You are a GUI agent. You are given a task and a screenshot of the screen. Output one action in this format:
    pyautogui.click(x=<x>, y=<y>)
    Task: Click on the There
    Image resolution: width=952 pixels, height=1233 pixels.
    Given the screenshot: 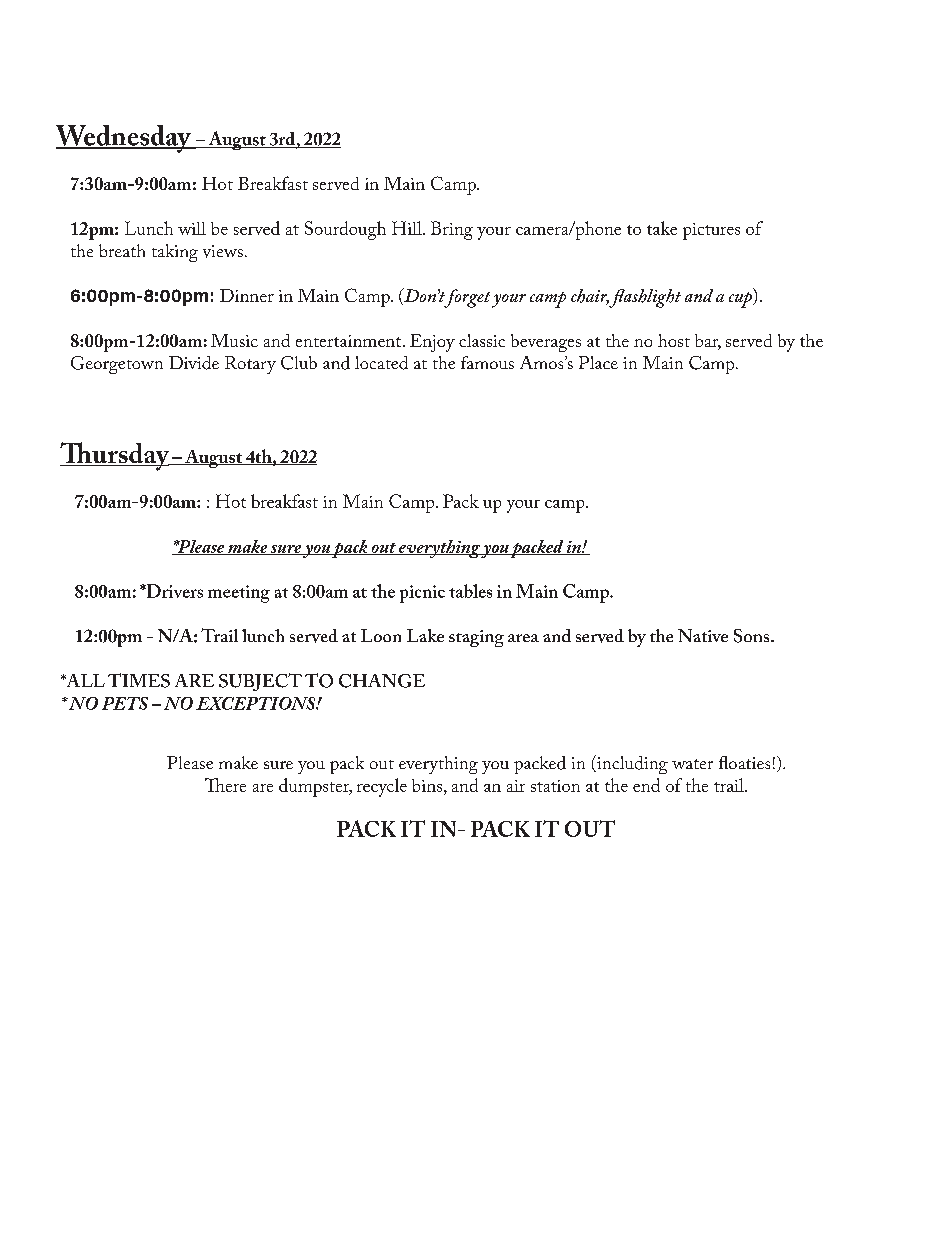 What is the action you would take?
    pyautogui.click(x=225, y=785)
